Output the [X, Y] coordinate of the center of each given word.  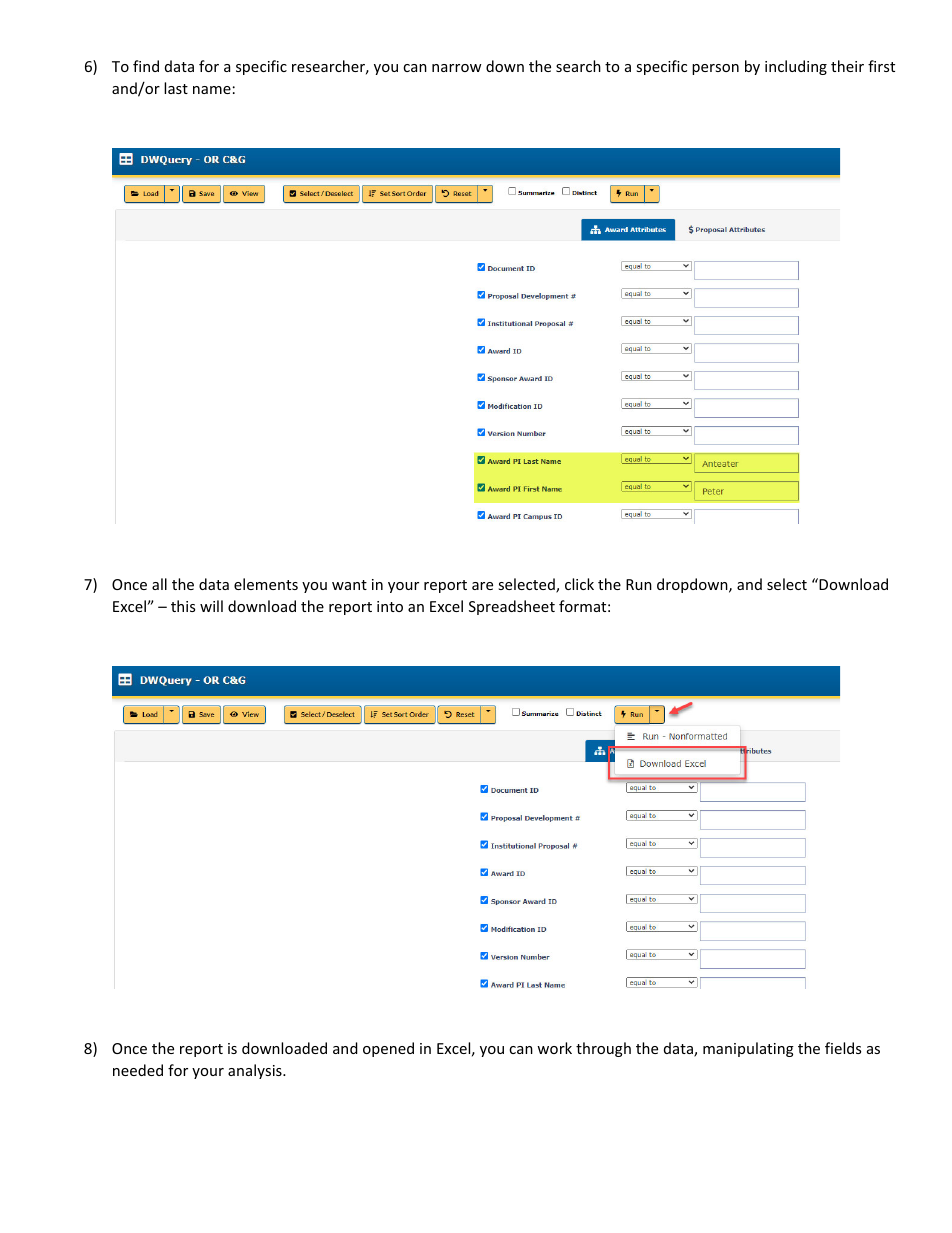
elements [266, 584]
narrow [457, 68]
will [211, 606]
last [176, 88]
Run [639, 584]
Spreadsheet [512, 607]
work [554, 1048]
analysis [256, 1071]
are [482, 586]
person [715, 69]
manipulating [748, 1049]
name [212, 90]
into [390, 606]
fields [843, 1048]
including [796, 67]
